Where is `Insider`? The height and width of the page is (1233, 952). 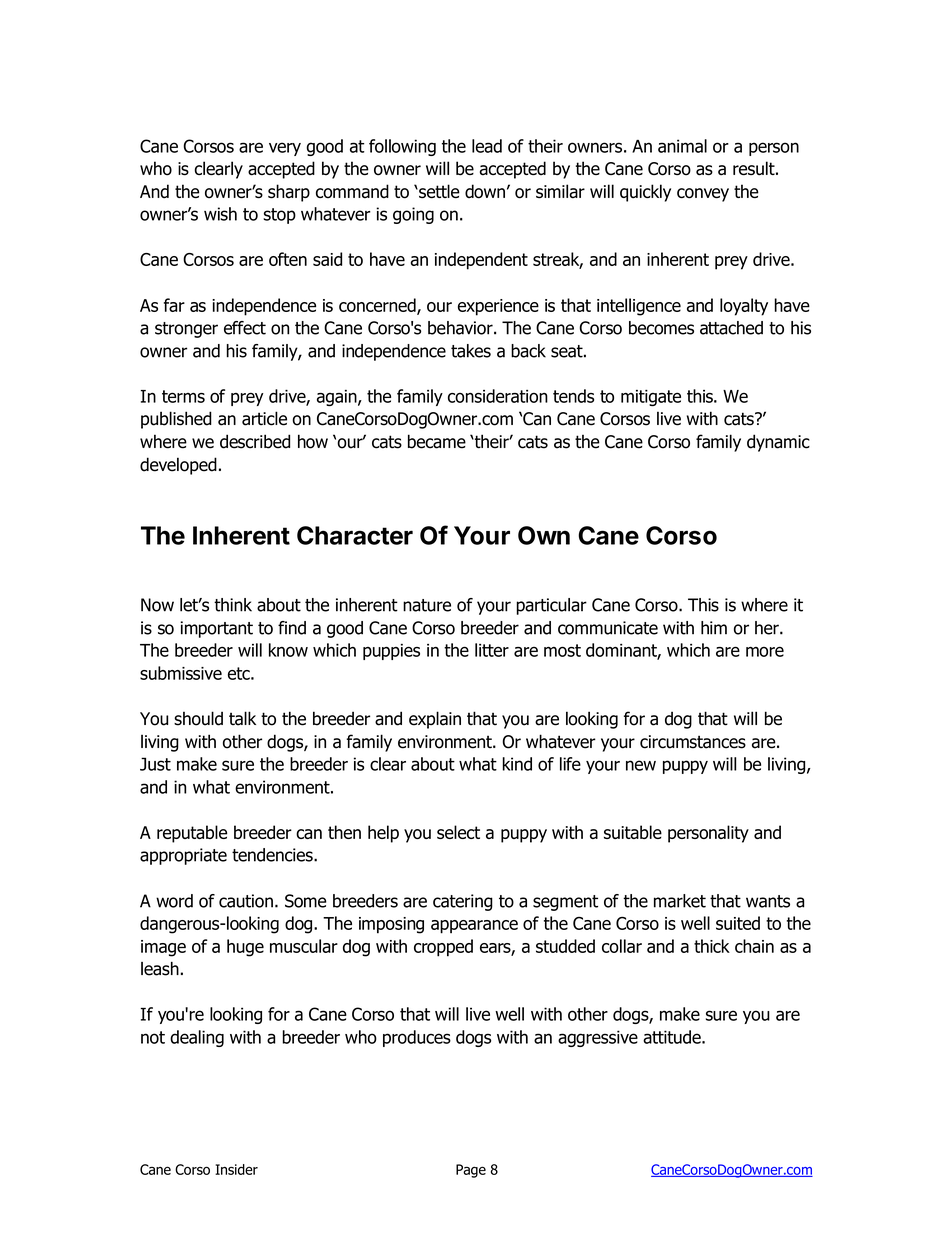 Insider is located at coordinates (236, 1169).
